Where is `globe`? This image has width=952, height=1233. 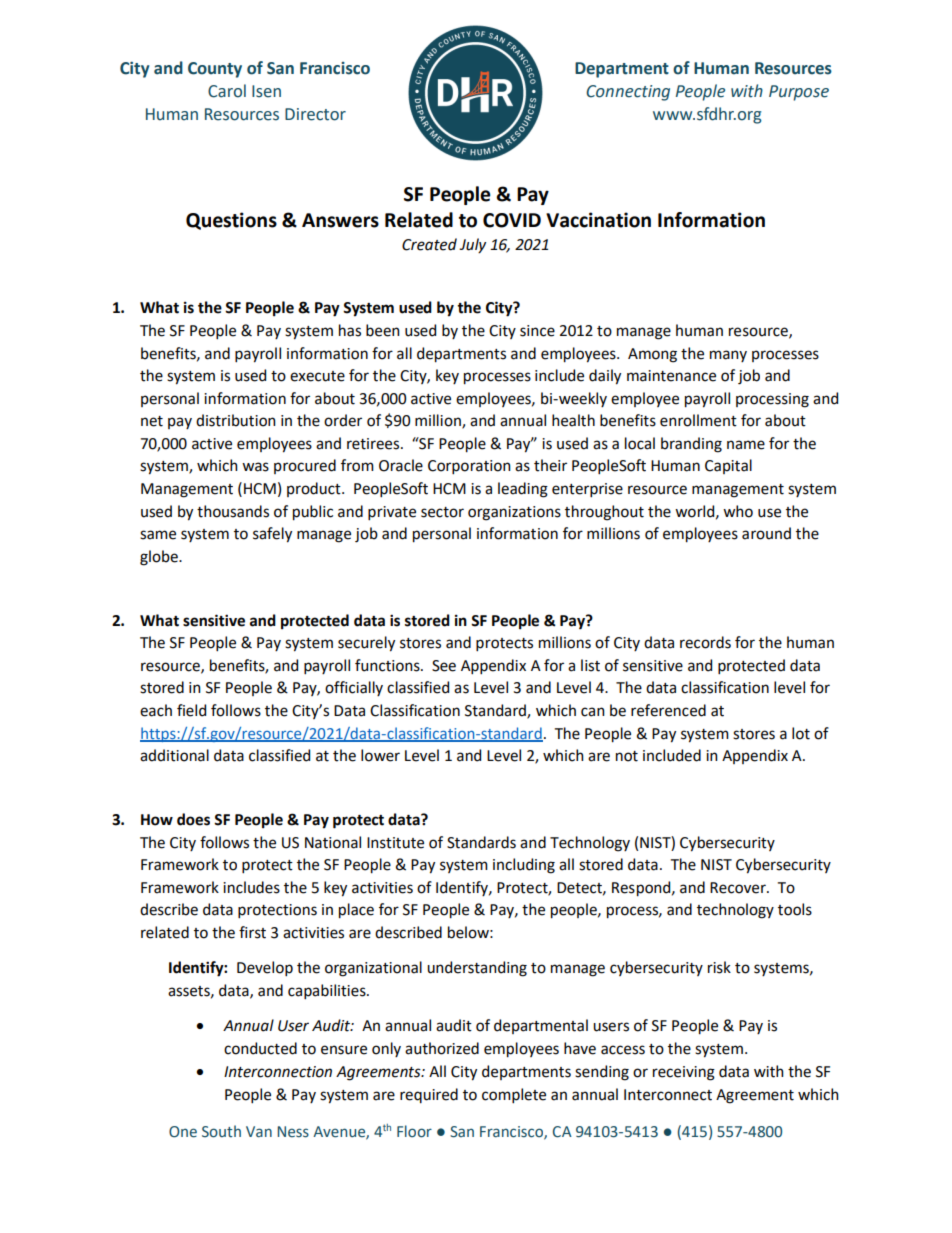 globe is located at coordinates (160, 558).
